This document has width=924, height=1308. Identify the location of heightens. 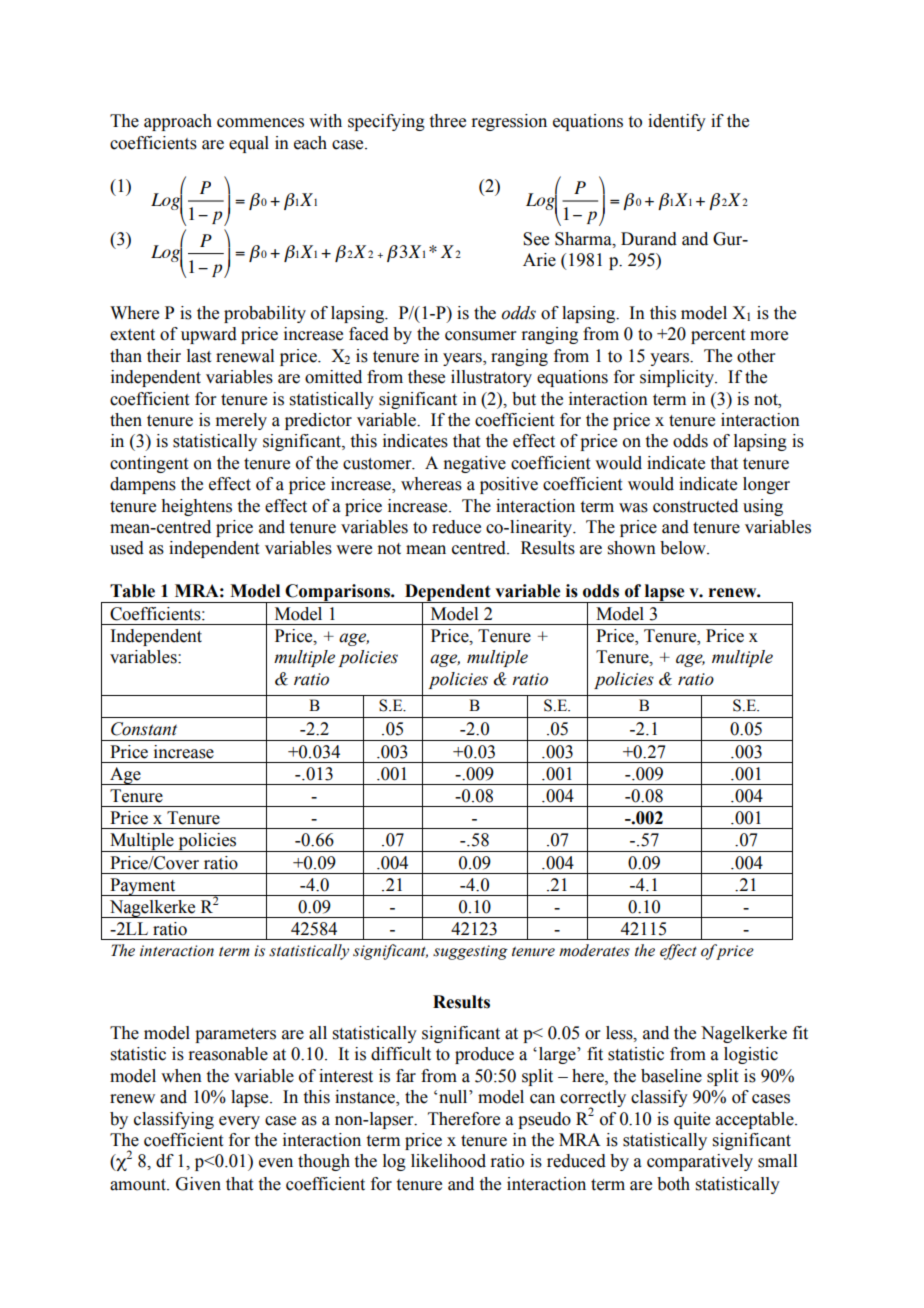
(196, 507).
